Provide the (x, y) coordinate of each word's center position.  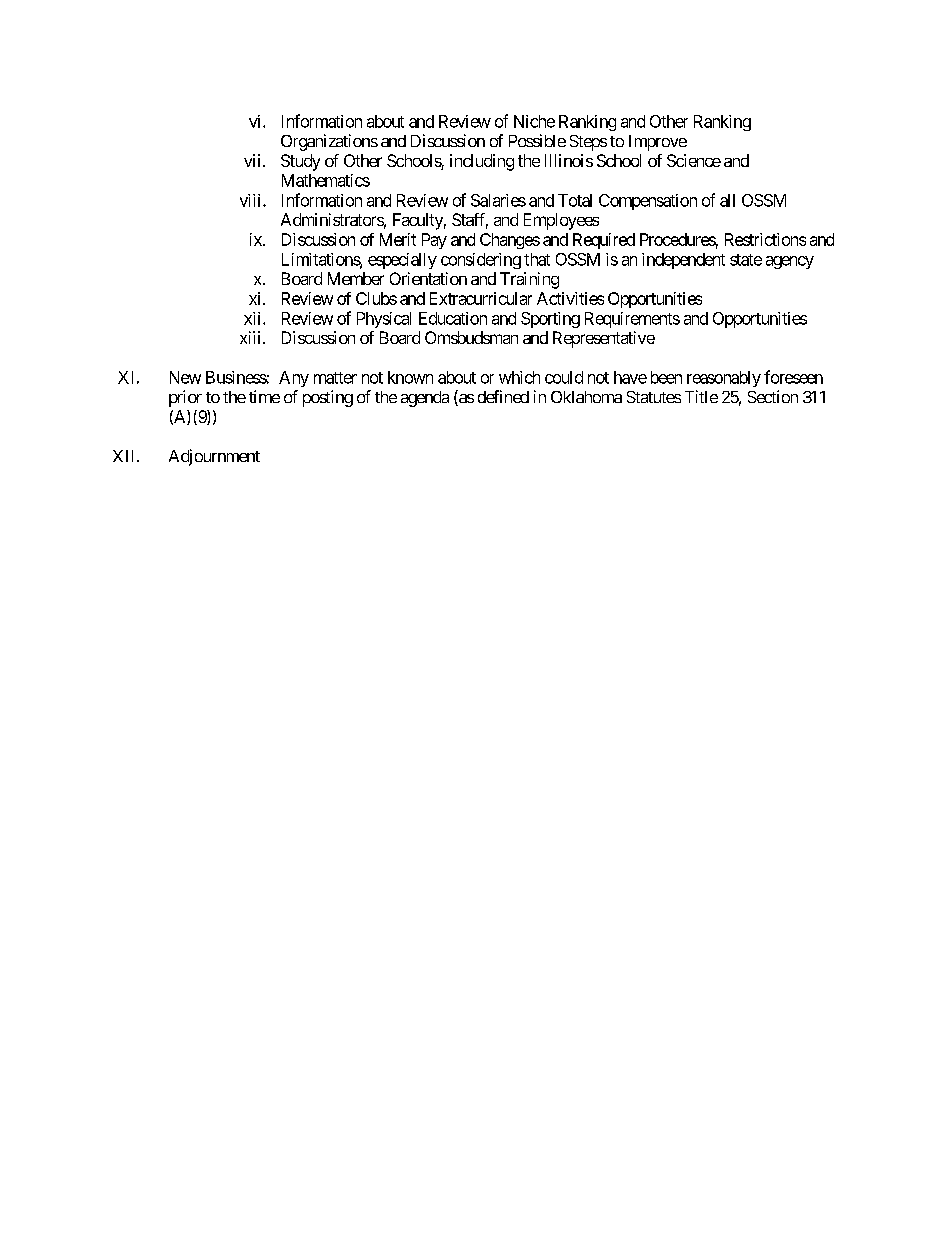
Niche (534, 121)
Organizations (329, 142)
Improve (658, 143)
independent (683, 261)
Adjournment (214, 457)
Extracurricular (481, 298)
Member (356, 278)
